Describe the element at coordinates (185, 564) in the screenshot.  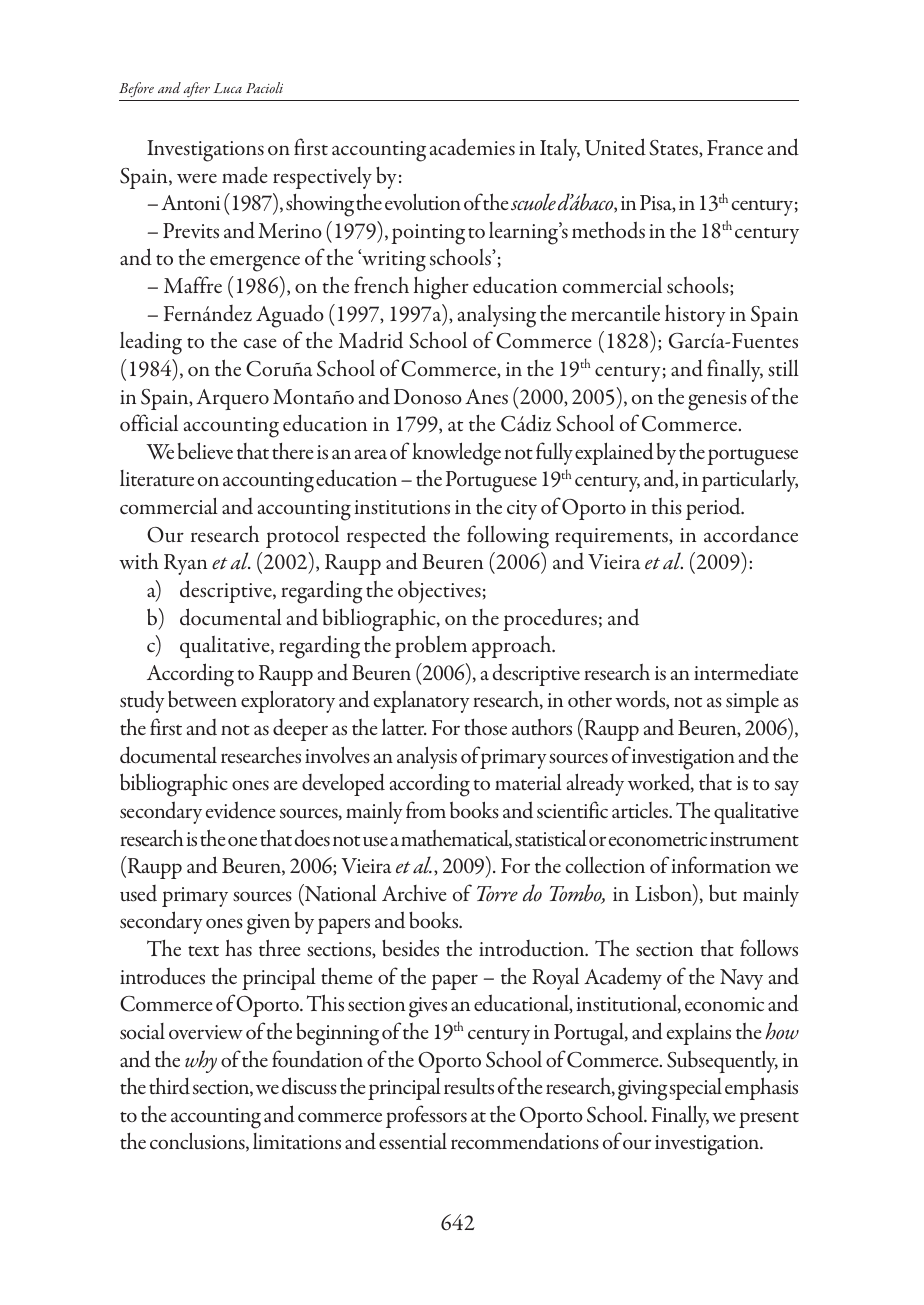
I see `Ryan` at that location.
